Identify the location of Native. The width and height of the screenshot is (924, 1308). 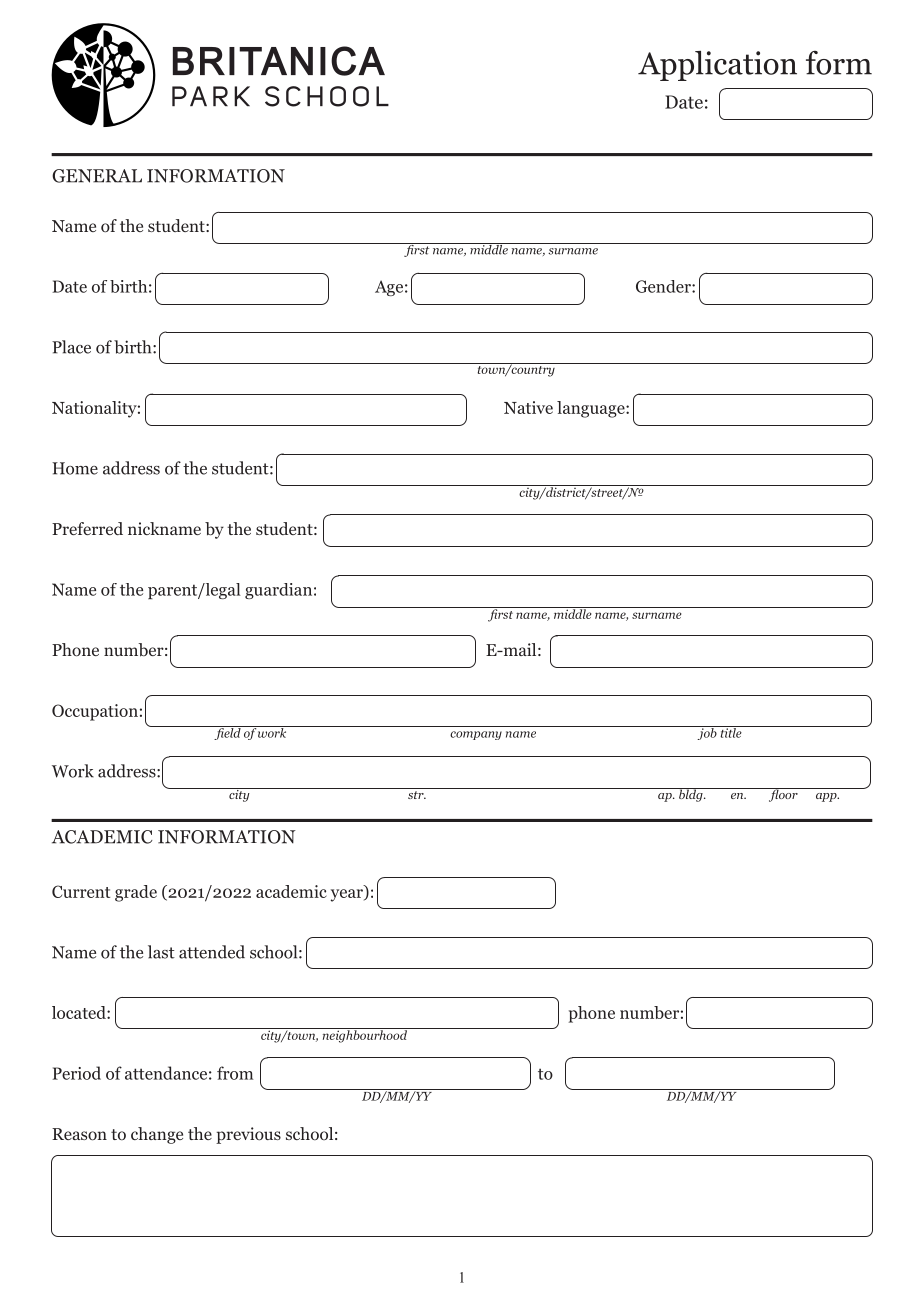
(528, 407).
